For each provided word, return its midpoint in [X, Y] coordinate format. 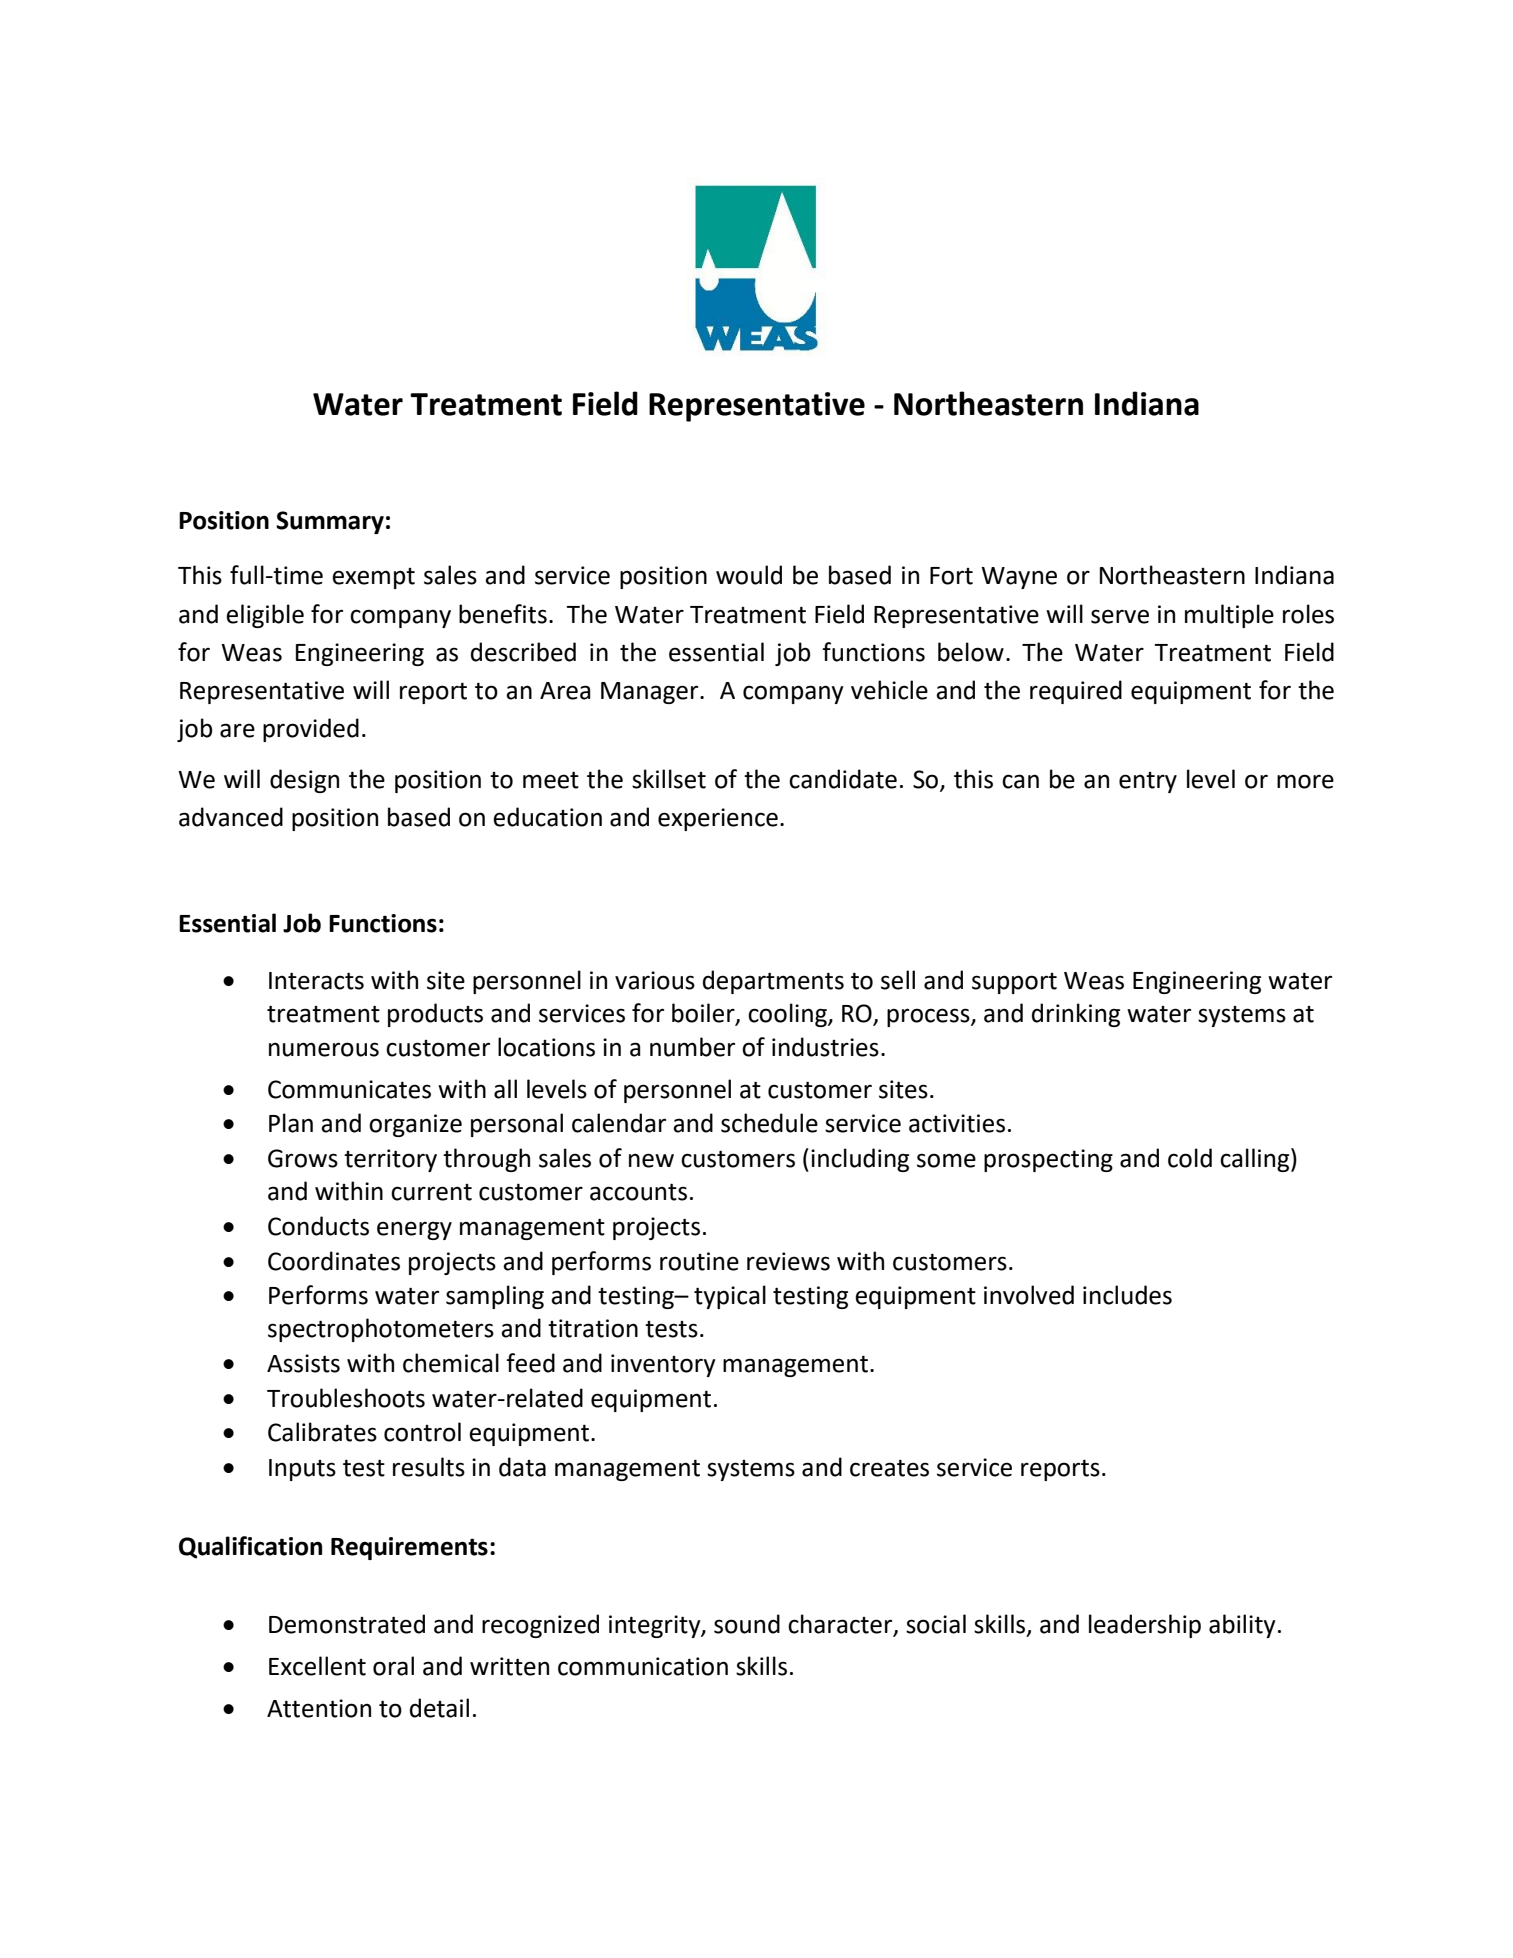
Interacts [316, 981]
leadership [1145, 1626]
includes [1127, 1295]
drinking [1076, 1015]
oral [393, 1666]
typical [730, 1297]
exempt [373, 578]
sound [747, 1624]
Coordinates [334, 1261]
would [749, 575]
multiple [1229, 616]
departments [773, 982]
